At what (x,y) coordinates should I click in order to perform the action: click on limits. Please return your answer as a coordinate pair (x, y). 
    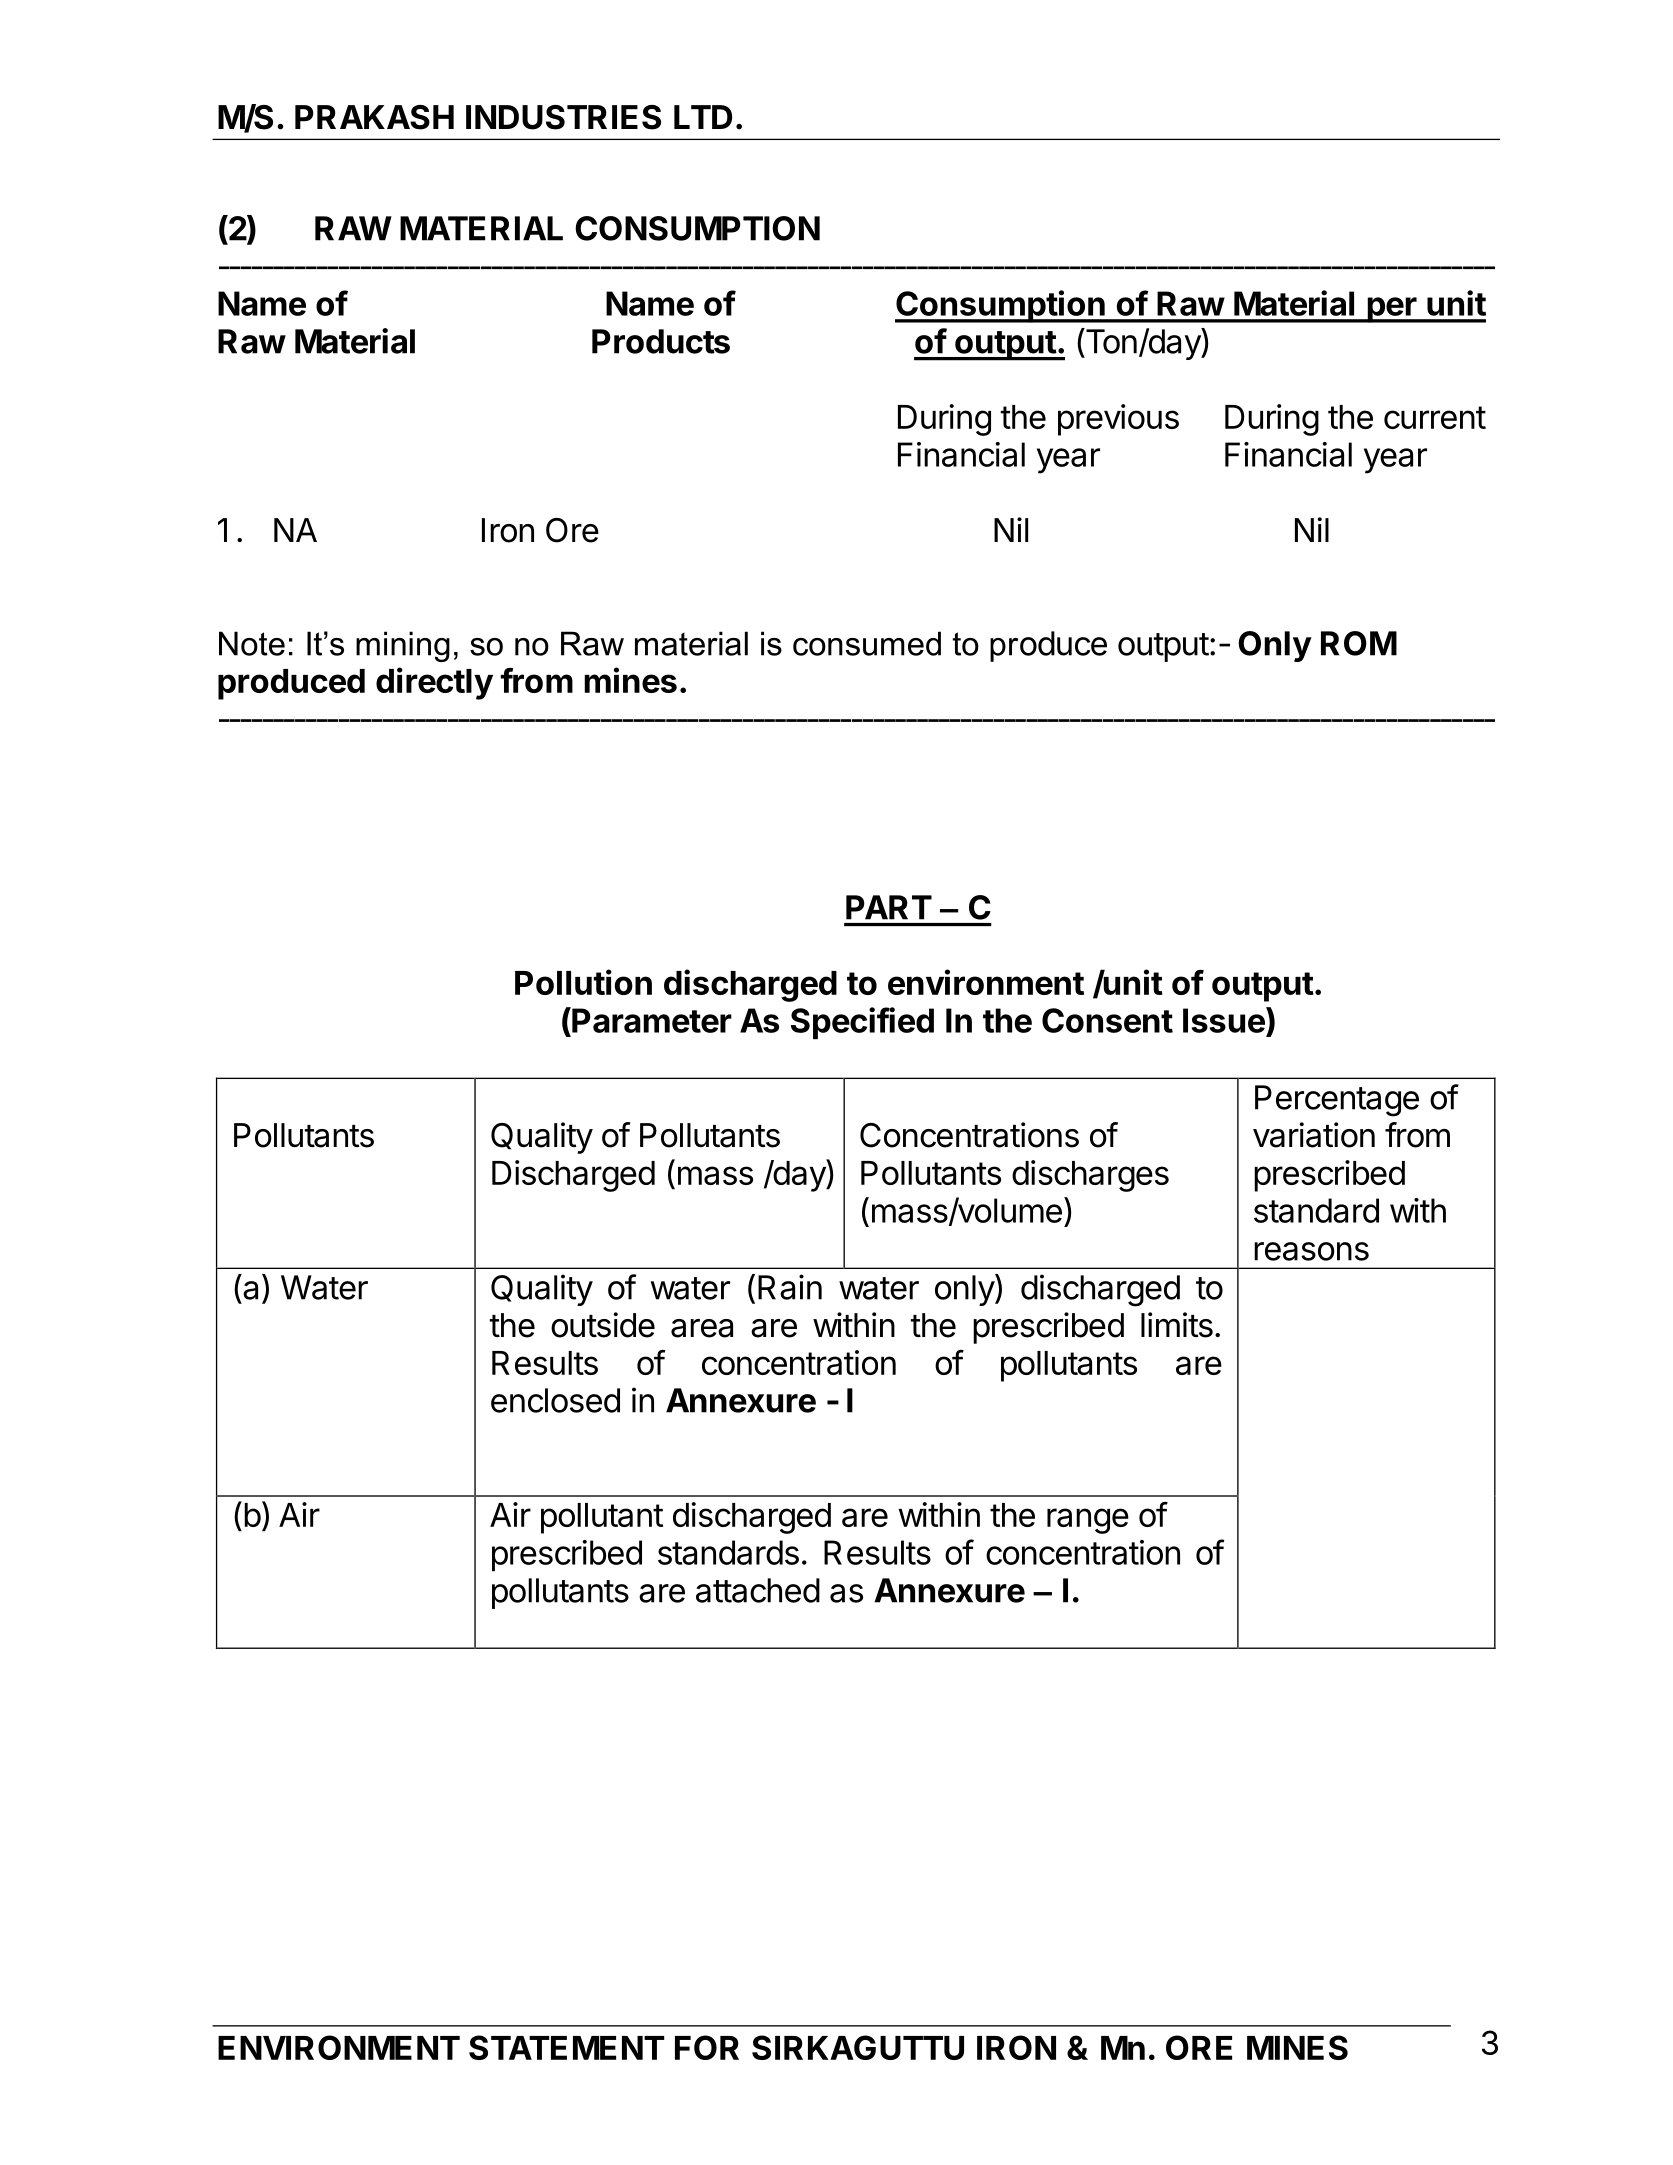
    Looking at the image, I should click on (1177, 1325).
